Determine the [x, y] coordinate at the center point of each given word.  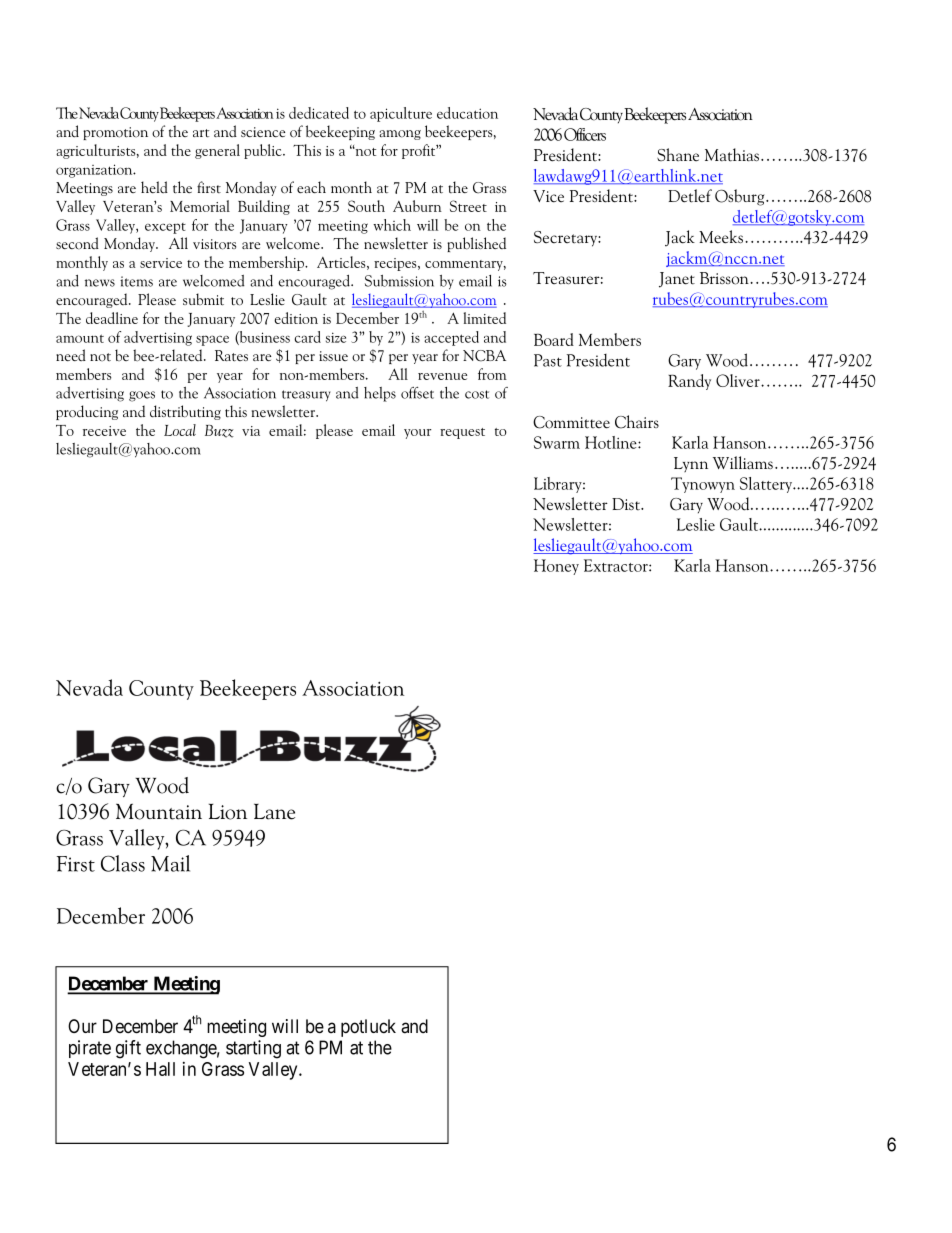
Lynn [691, 464]
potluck [368, 1028]
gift [128, 1049]
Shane [678, 154]
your [417, 434]
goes [142, 396]
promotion [115, 133]
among [400, 135]
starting [253, 1049]
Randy [689, 382]
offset [417, 393]
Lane [274, 811]
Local [180, 430]
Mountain [159, 811]
